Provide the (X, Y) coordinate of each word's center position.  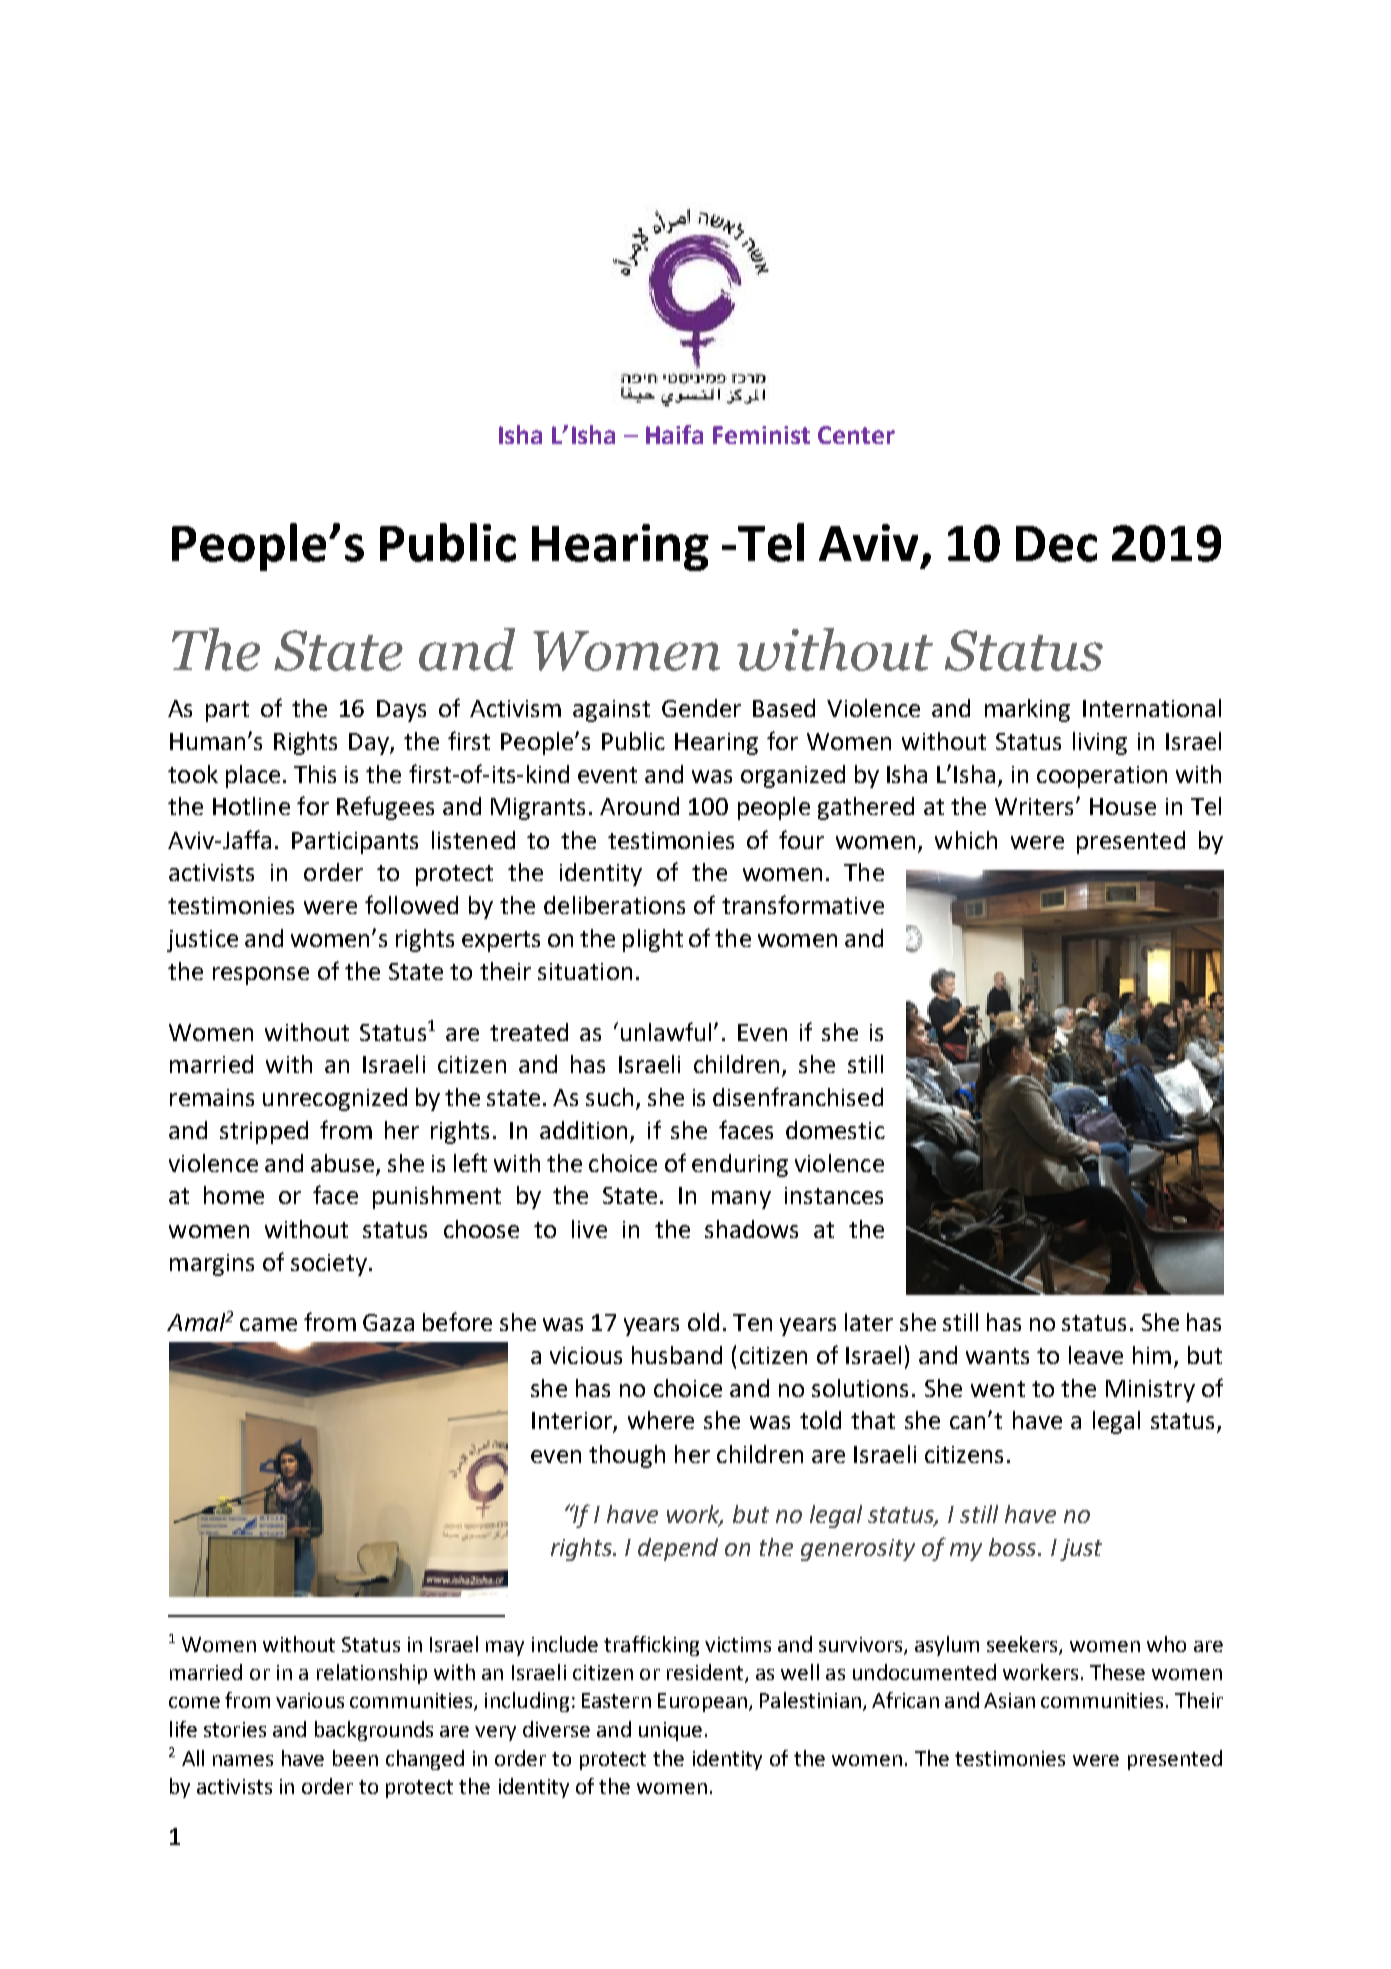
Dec (1056, 544)
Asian (1009, 1700)
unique (670, 1731)
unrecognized (335, 1099)
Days (401, 711)
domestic (835, 1130)
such (609, 1097)
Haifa (674, 434)
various (310, 1700)
